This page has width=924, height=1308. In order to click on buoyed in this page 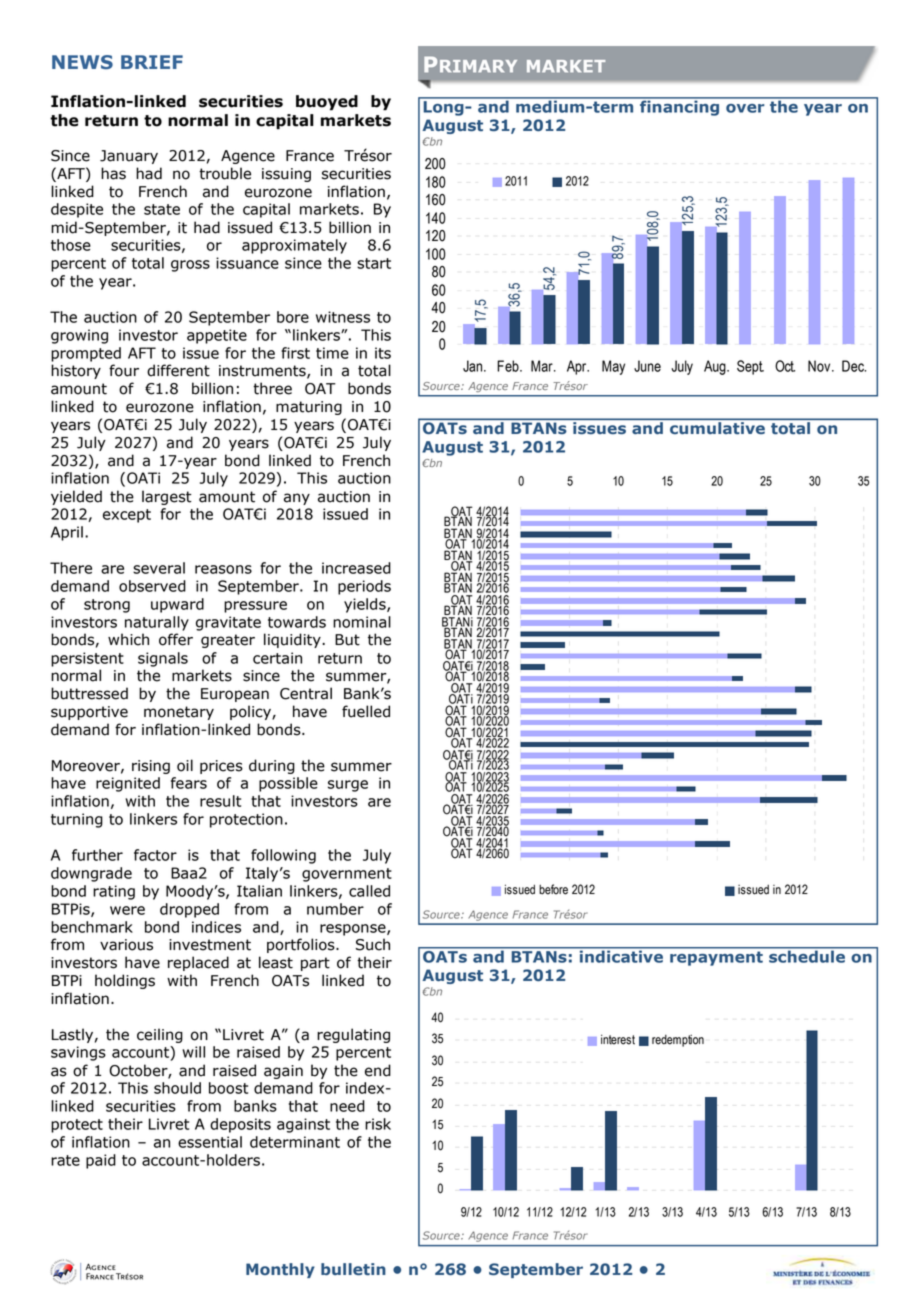, I will do `click(327, 103)`.
